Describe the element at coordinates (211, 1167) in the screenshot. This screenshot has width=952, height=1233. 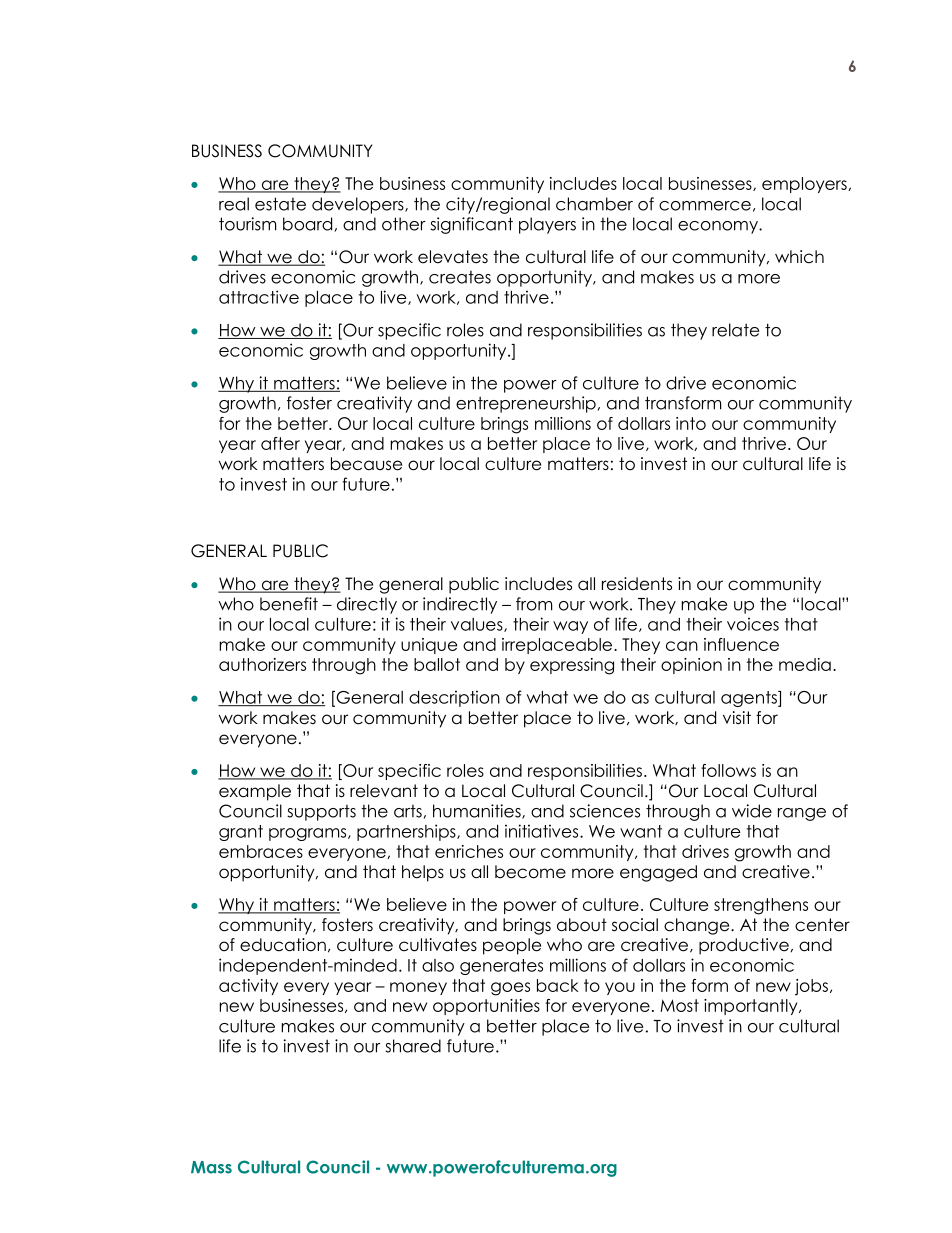
I see `Mass` at that location.
